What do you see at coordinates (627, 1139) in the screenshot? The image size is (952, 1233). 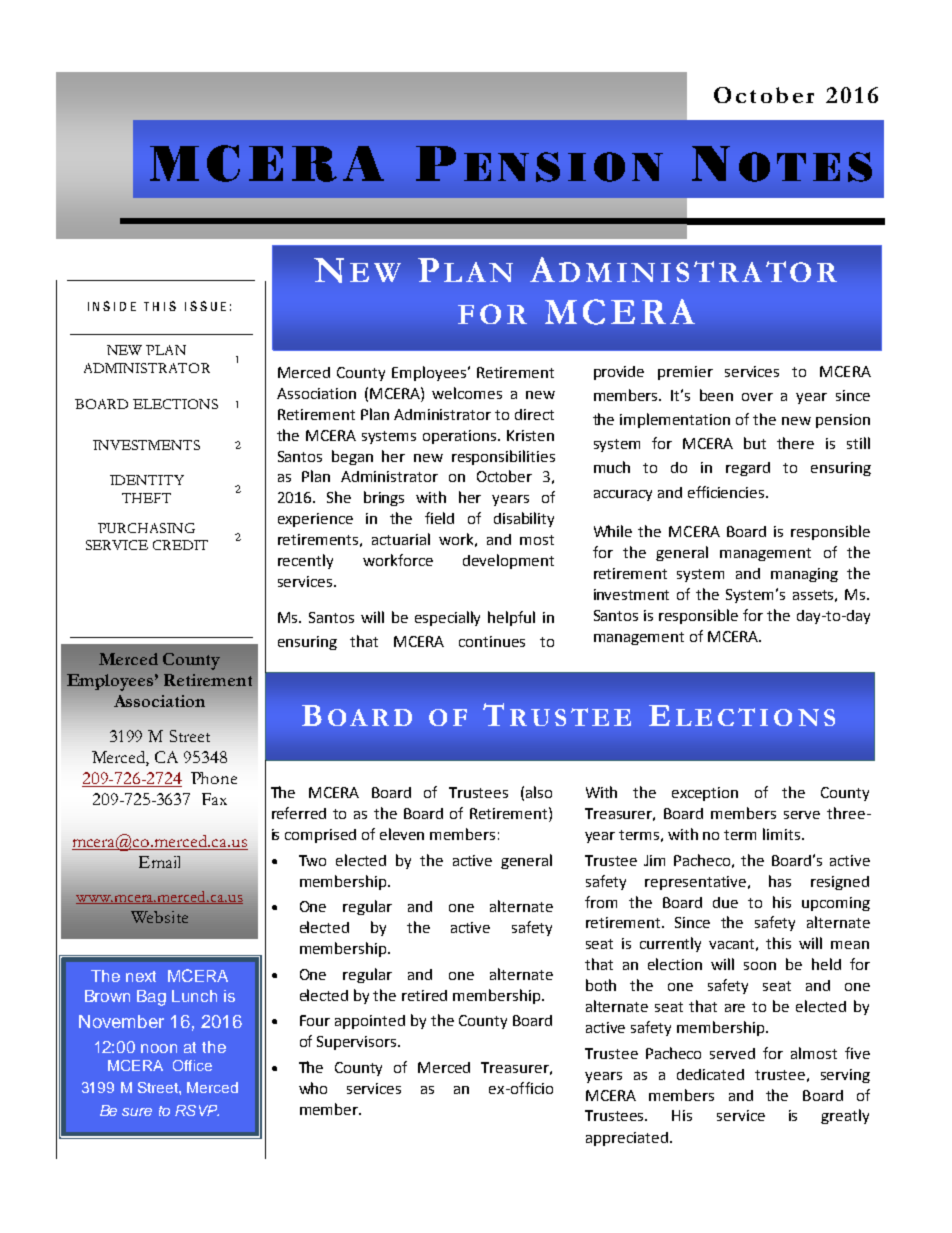 I see `appreciated` at bounding box center [627, 1139].
